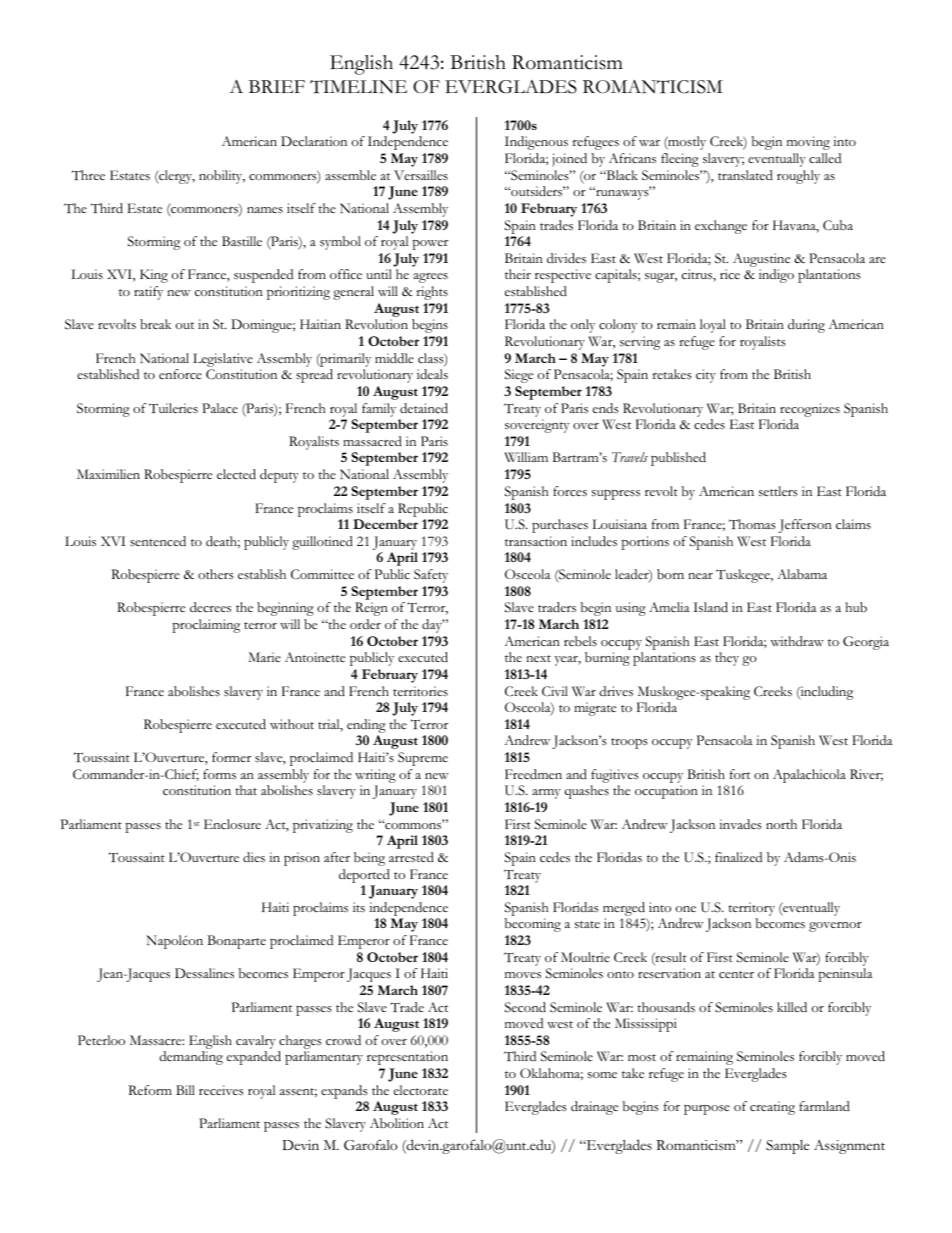 The width and height of the screenshot is (952, 1233). What do you see at coordinates (536, 143) in the screenshot?
I see `Indigenous` at bounding box center [536, 143].
